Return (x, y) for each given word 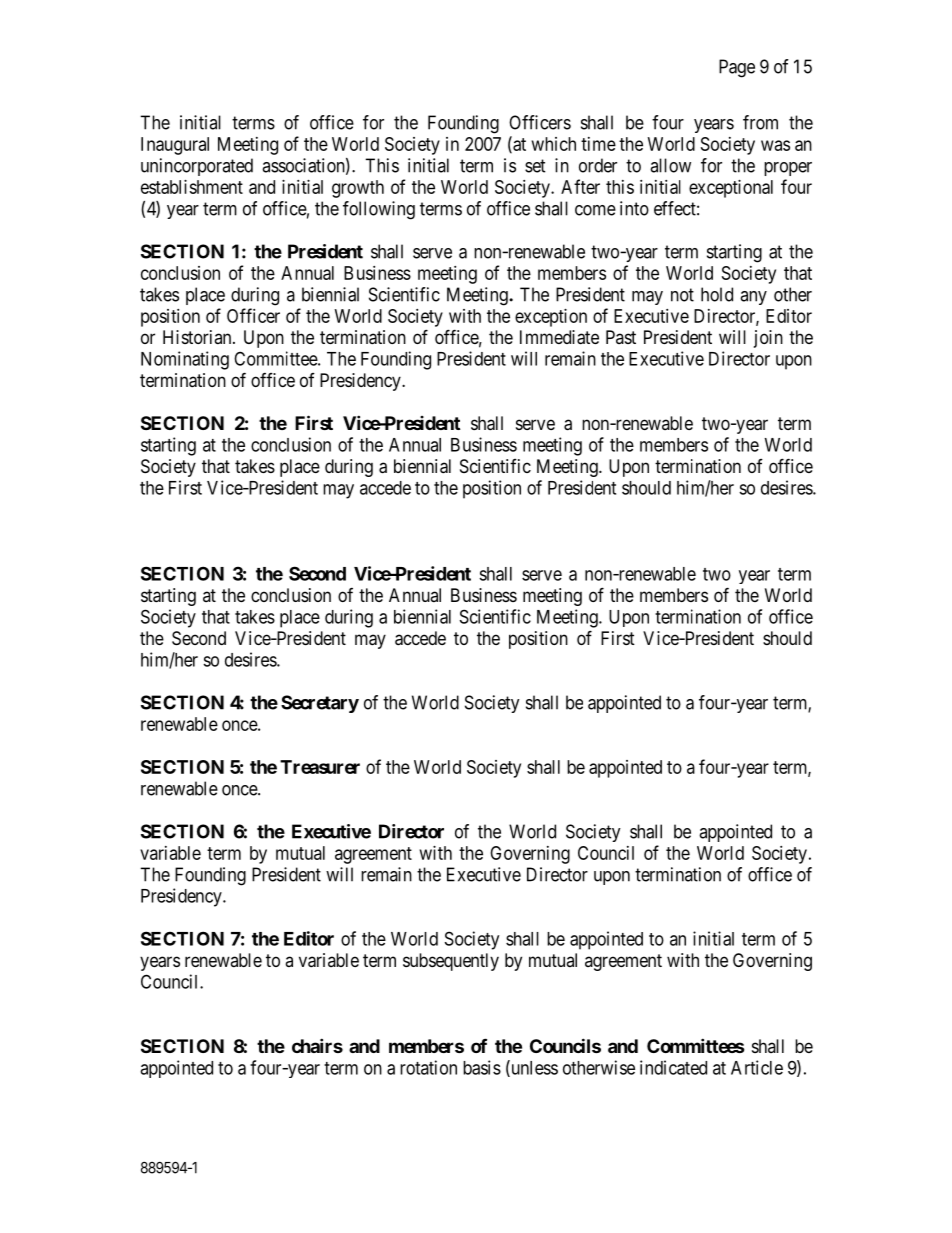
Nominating (185, 360)
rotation (428, 1067)
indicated (673, 1067)
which (554, 144)
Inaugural (175, 146)
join (768, 339)
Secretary (320, 704)
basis (482, 1067)
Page (737, 68)
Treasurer (320, 767)
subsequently (451, 962)
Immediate (559, 337)
